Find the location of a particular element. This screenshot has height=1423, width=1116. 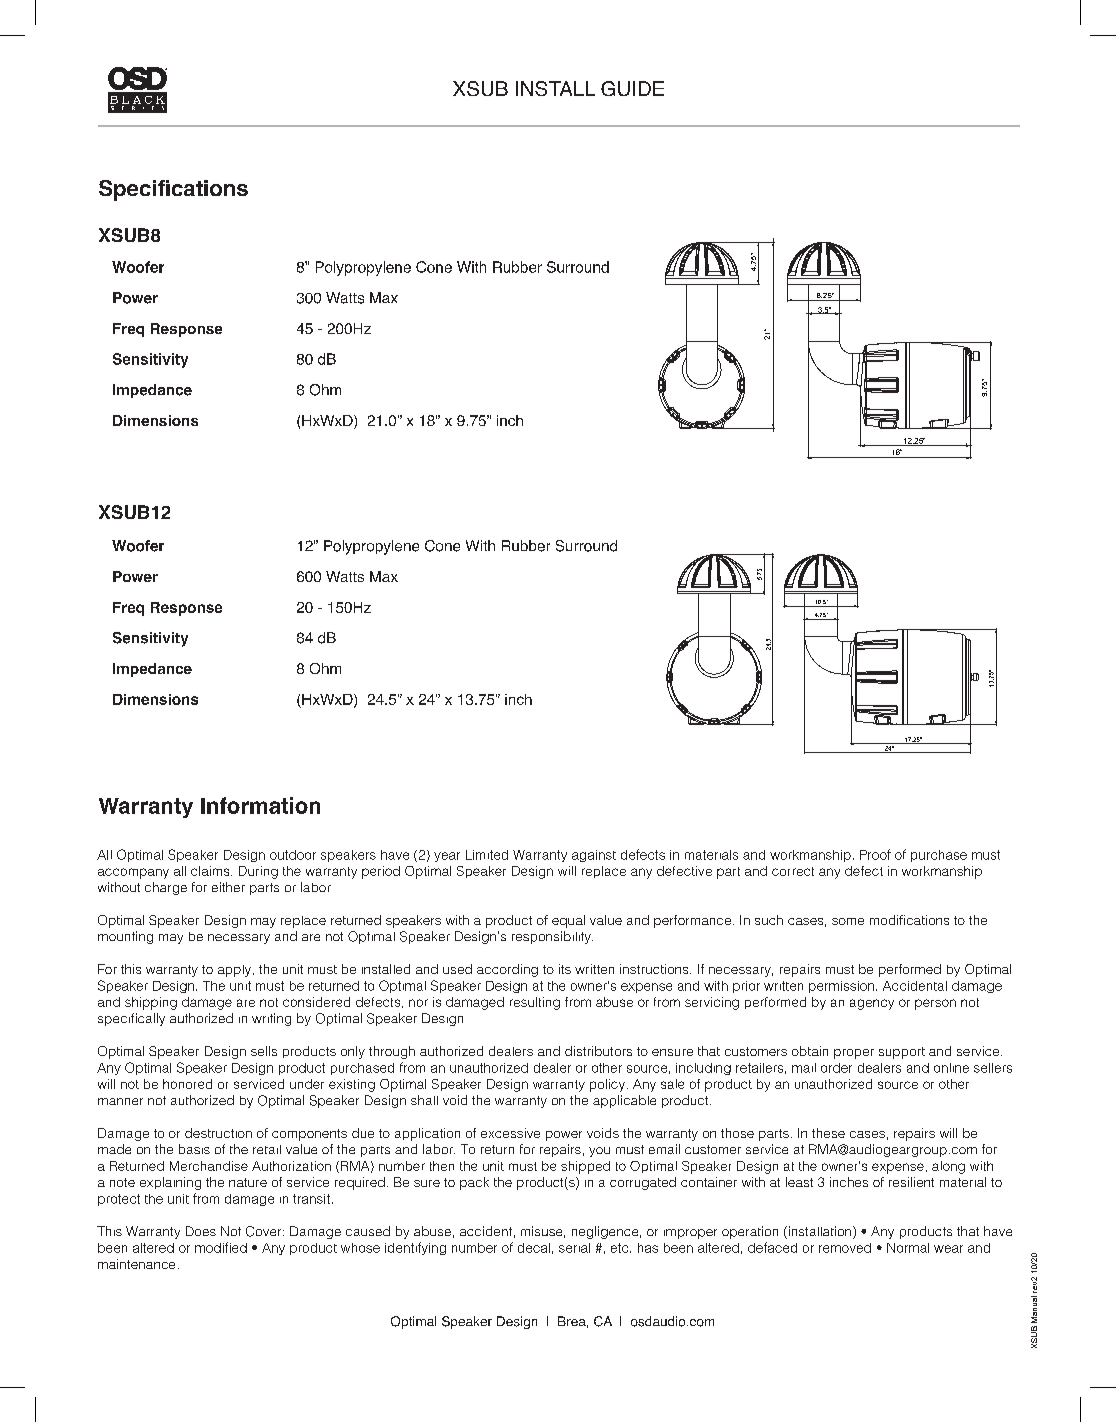

GUIDE is located at coordinates (632, 88).
